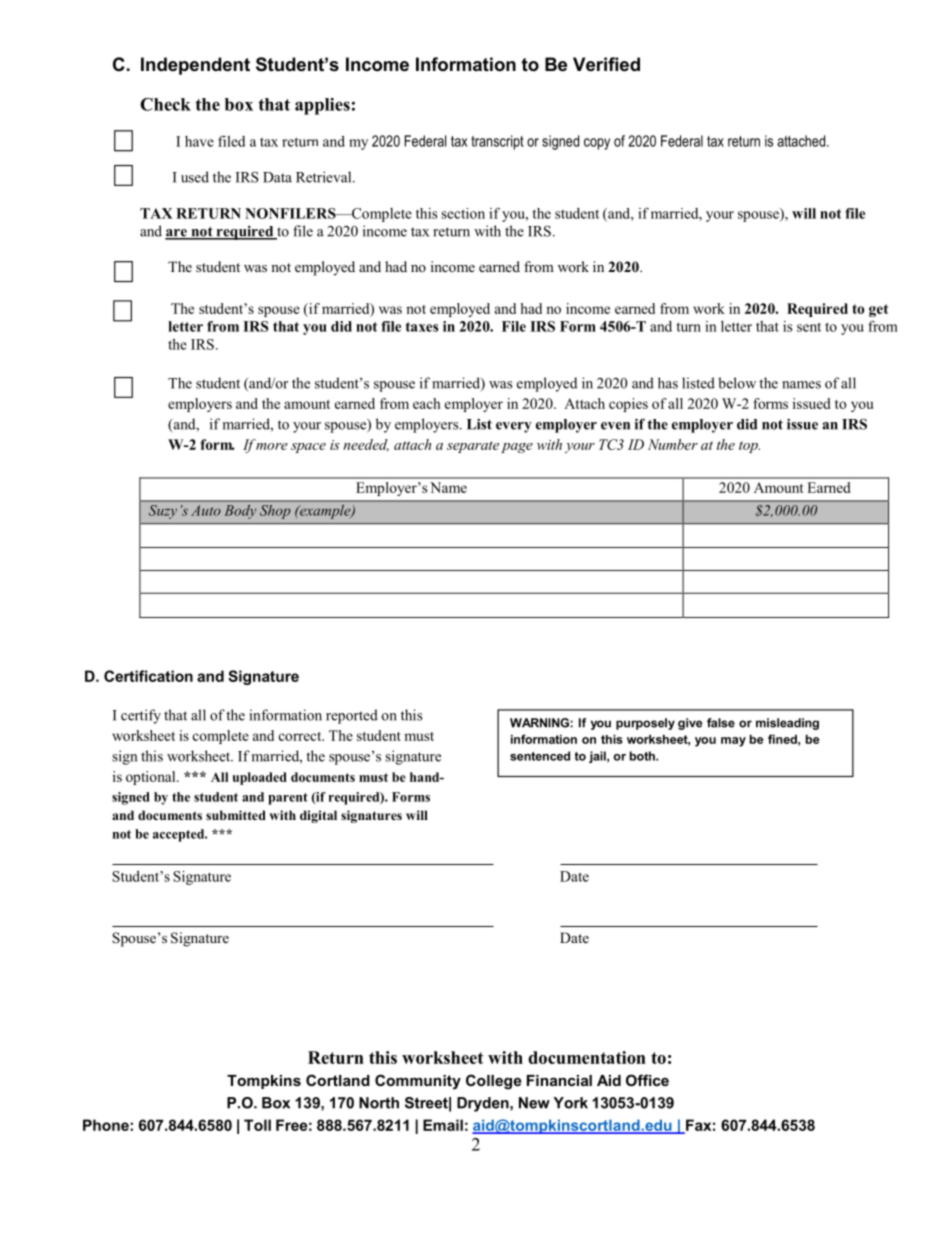  Describe the element at coordinates (540, 723) in the screenshot. I see `WARNING` at that location.
